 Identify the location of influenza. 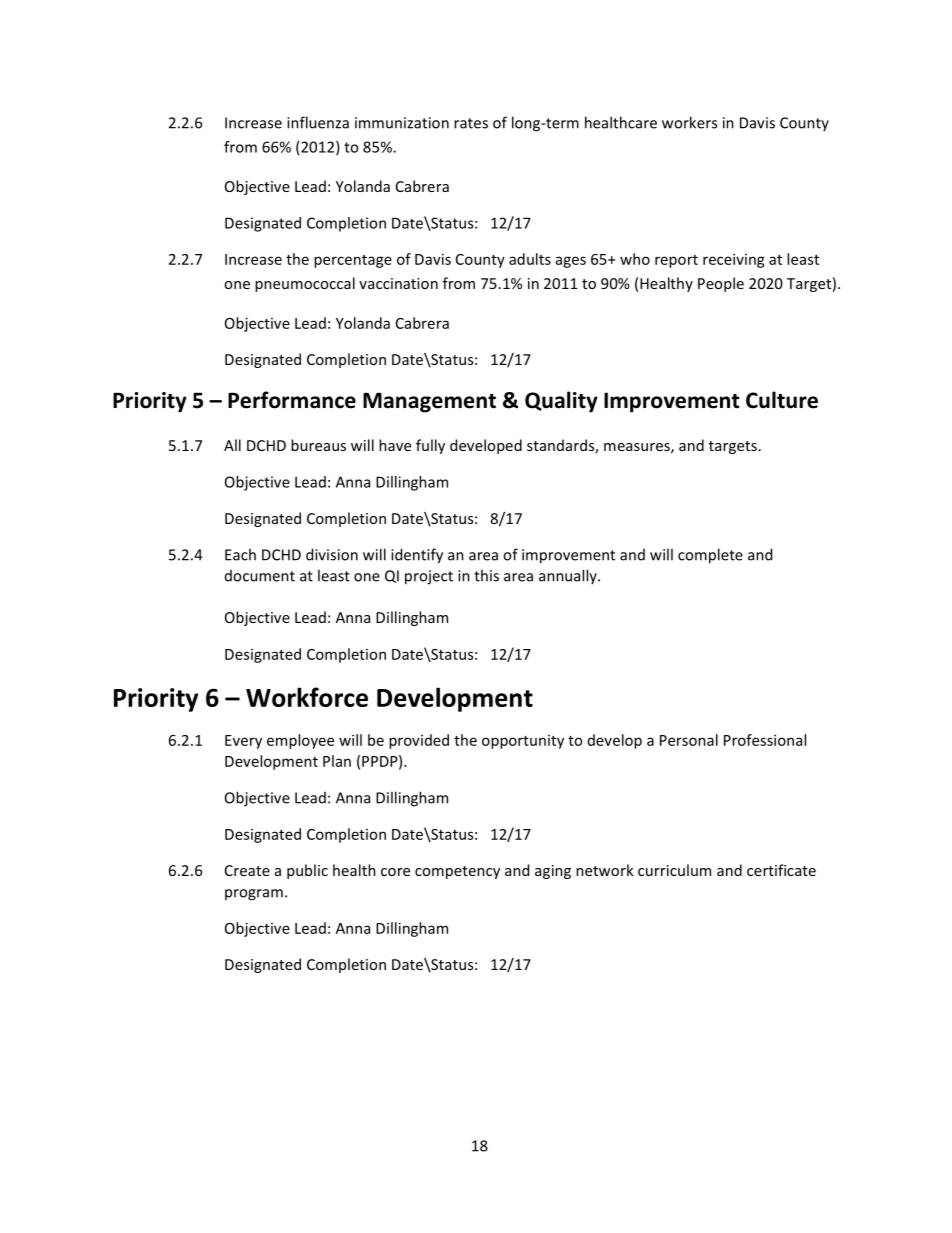
(318, 122).
